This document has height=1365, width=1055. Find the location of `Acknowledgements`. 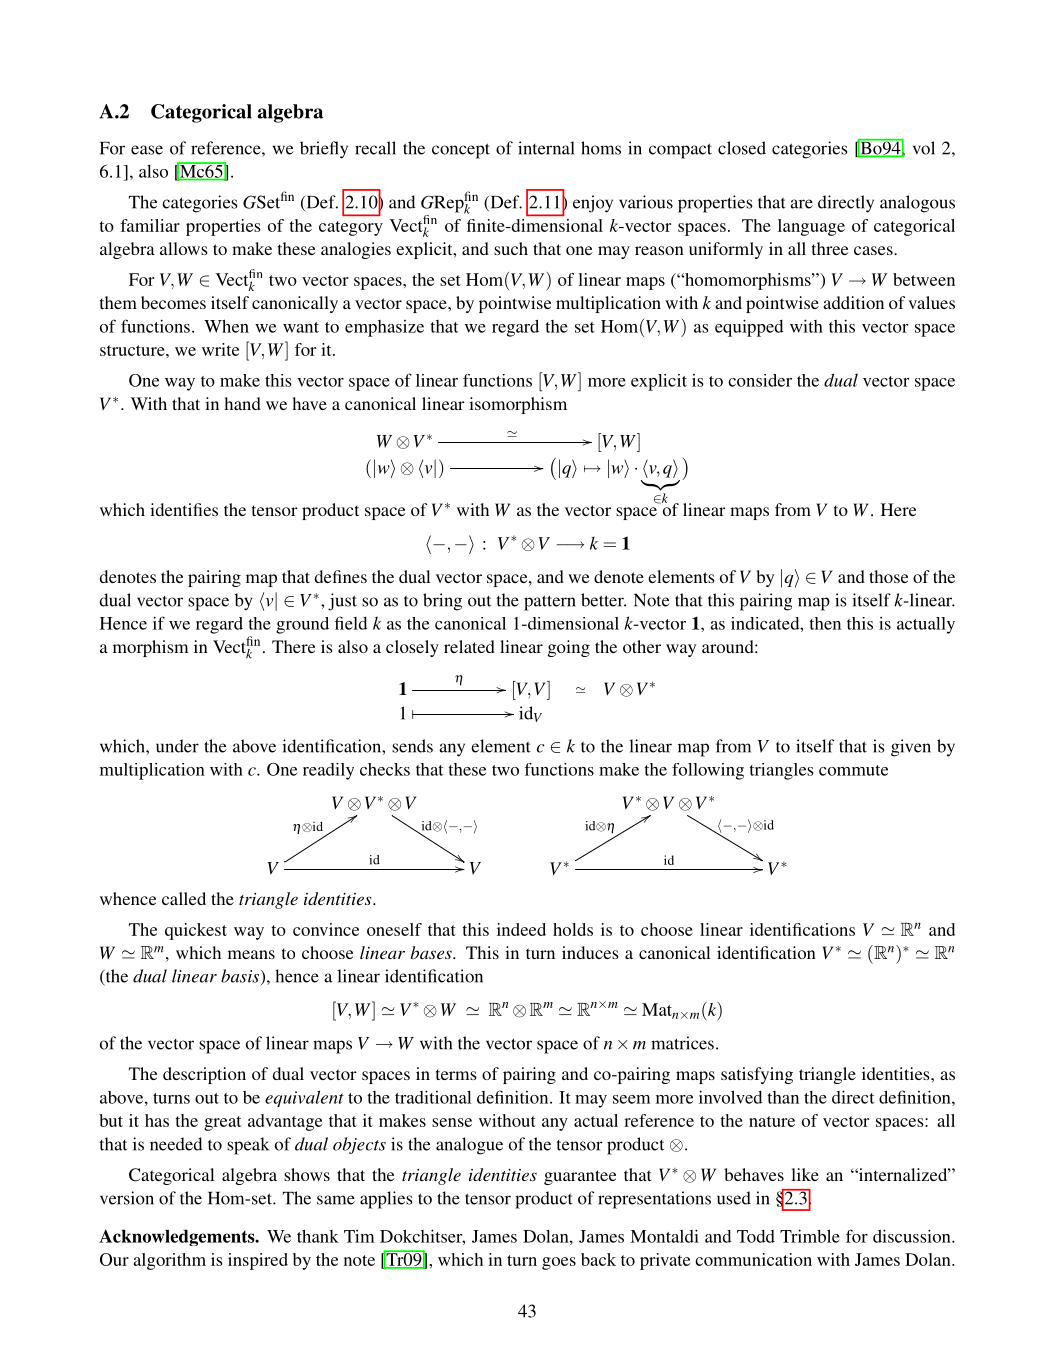

Acknowledgements is located at coordinates (178, 1237).
